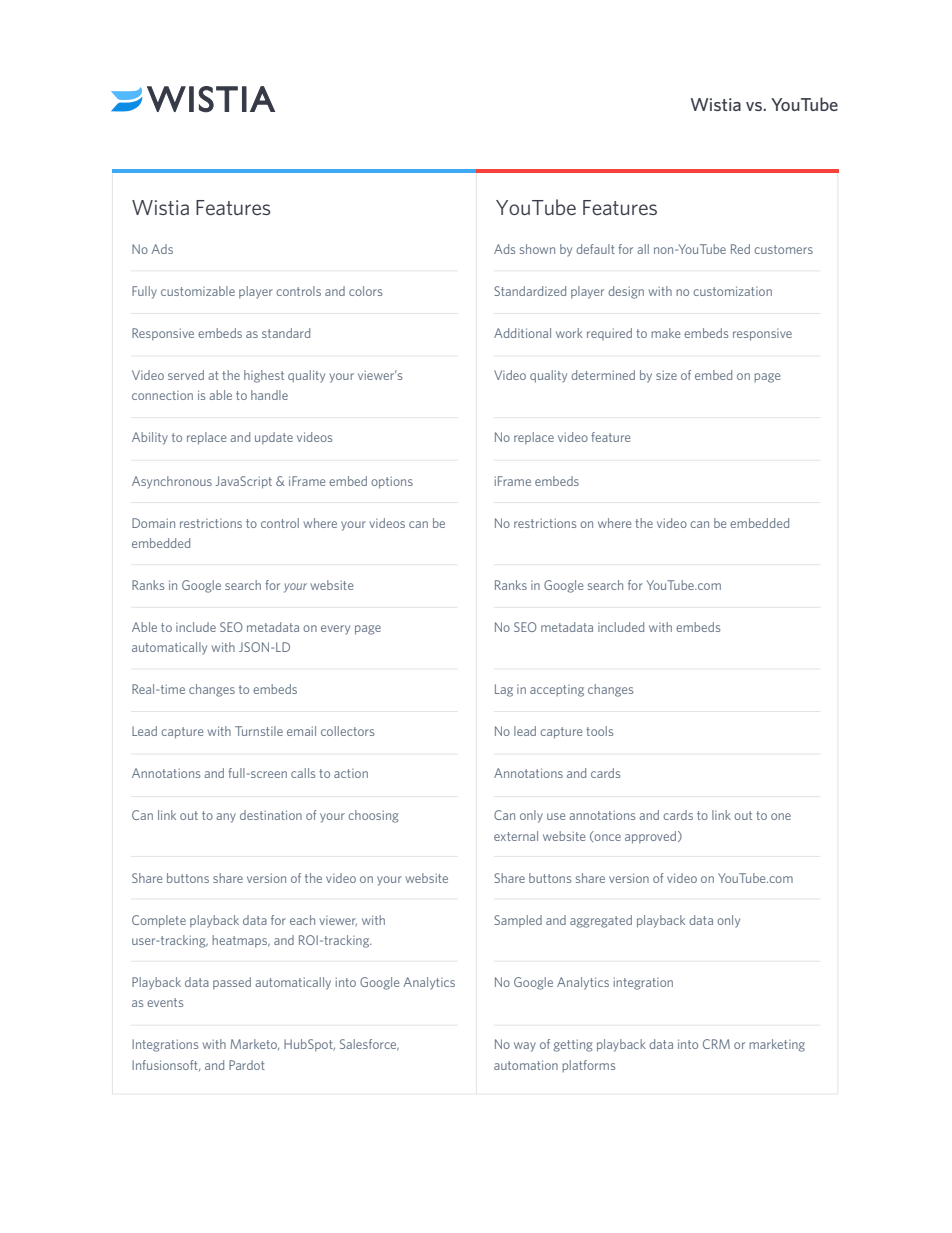 Image resolution: width=952 pixels, height=1233 pixels. What do you see at coordinates (504, 690) in the screenshot?
I see `Lag` at bounding box center [504, 690].
